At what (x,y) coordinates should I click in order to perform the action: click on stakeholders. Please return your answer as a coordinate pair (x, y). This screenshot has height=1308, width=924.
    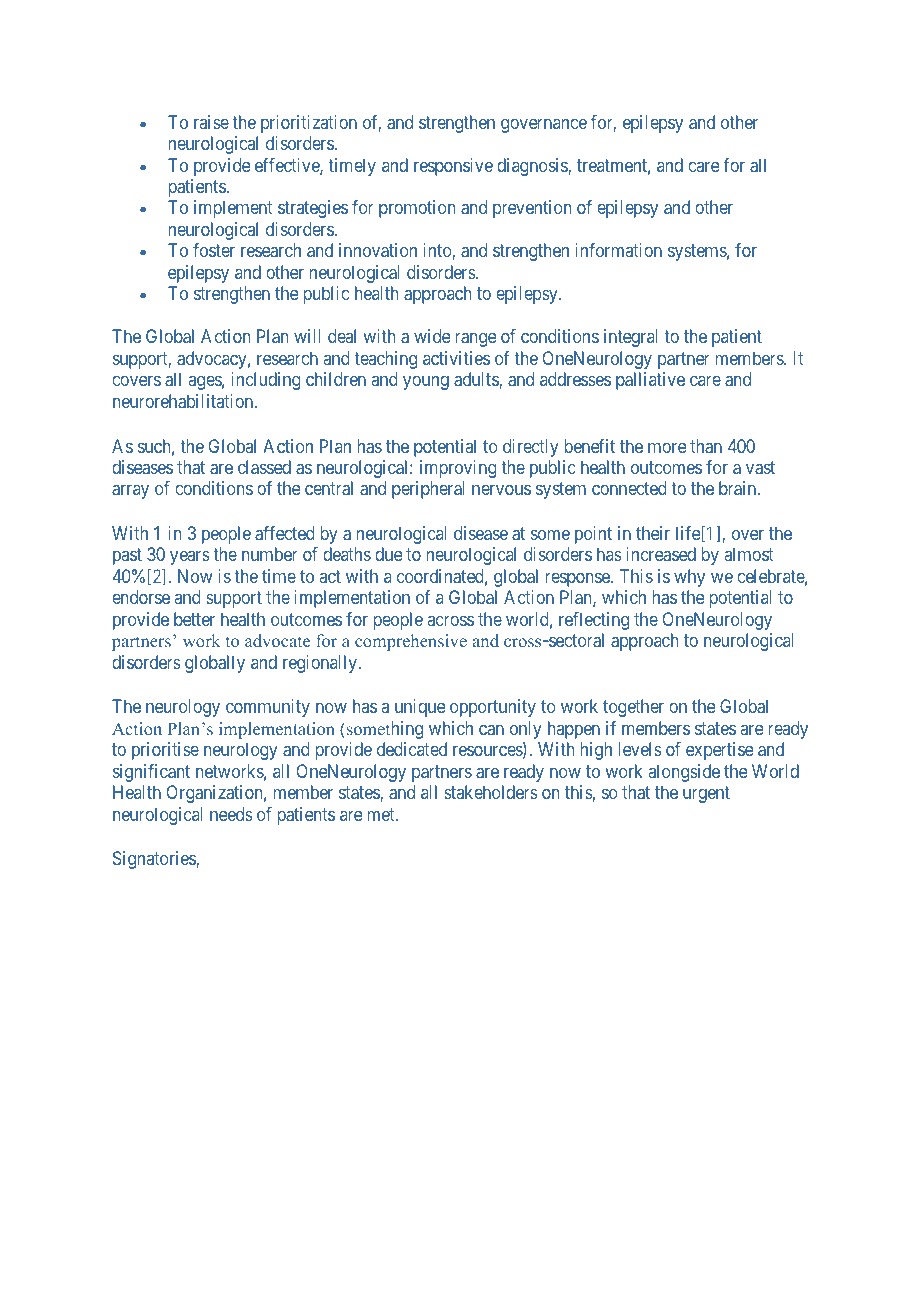
    Looking at the image, I should click on (491, 792).
